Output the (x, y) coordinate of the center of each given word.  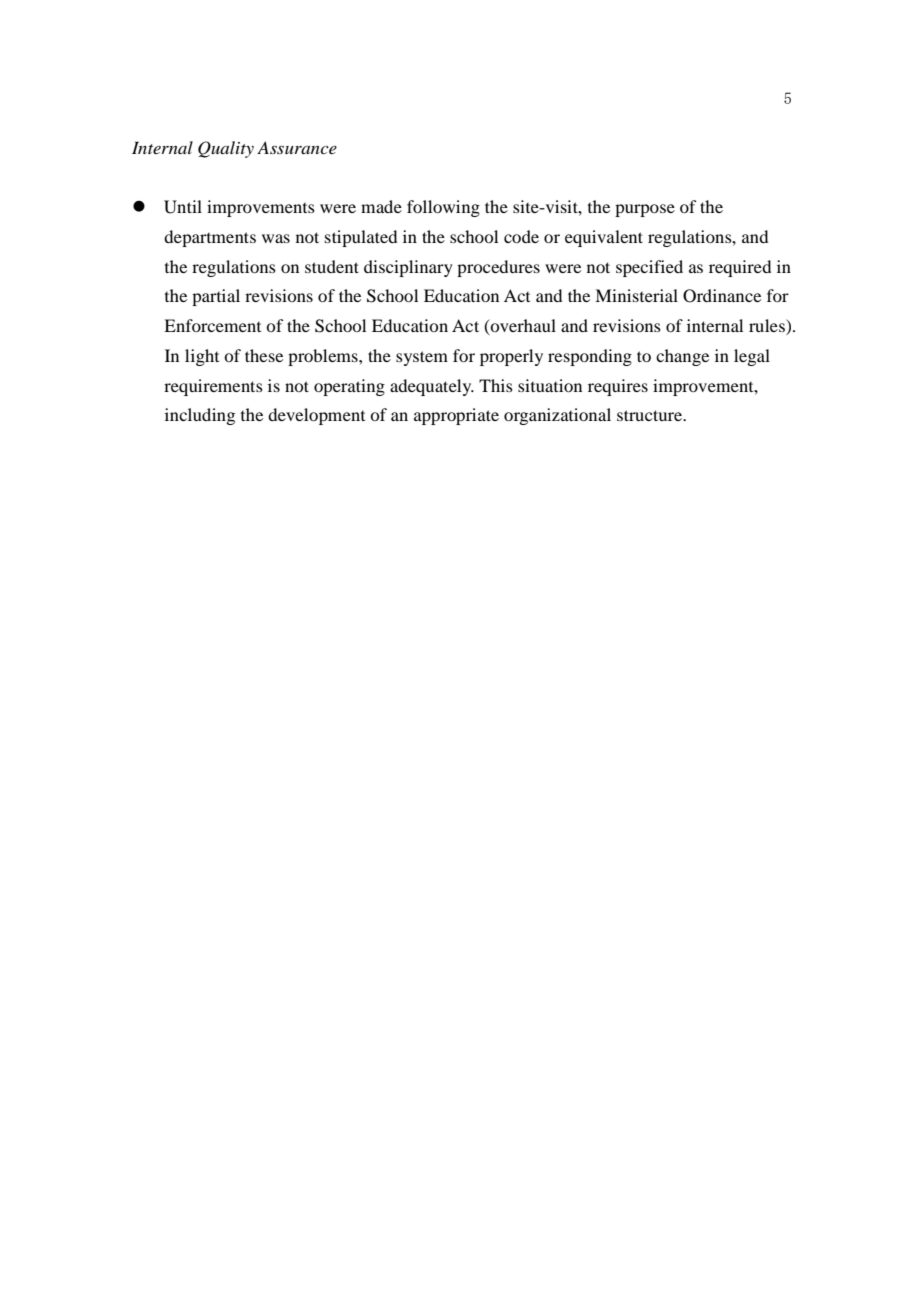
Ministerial (636, 295)
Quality (226, 149)
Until (183, 207)
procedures (498, 268)
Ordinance (722, 296)
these (264, 355)
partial (216, 297)
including (200, 416)
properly (511, 357)
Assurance (297, 147)
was (276, 238)
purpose (645, 210)
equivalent (604, 238)
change (682, 357)
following (443, 208)
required (740, 268)
